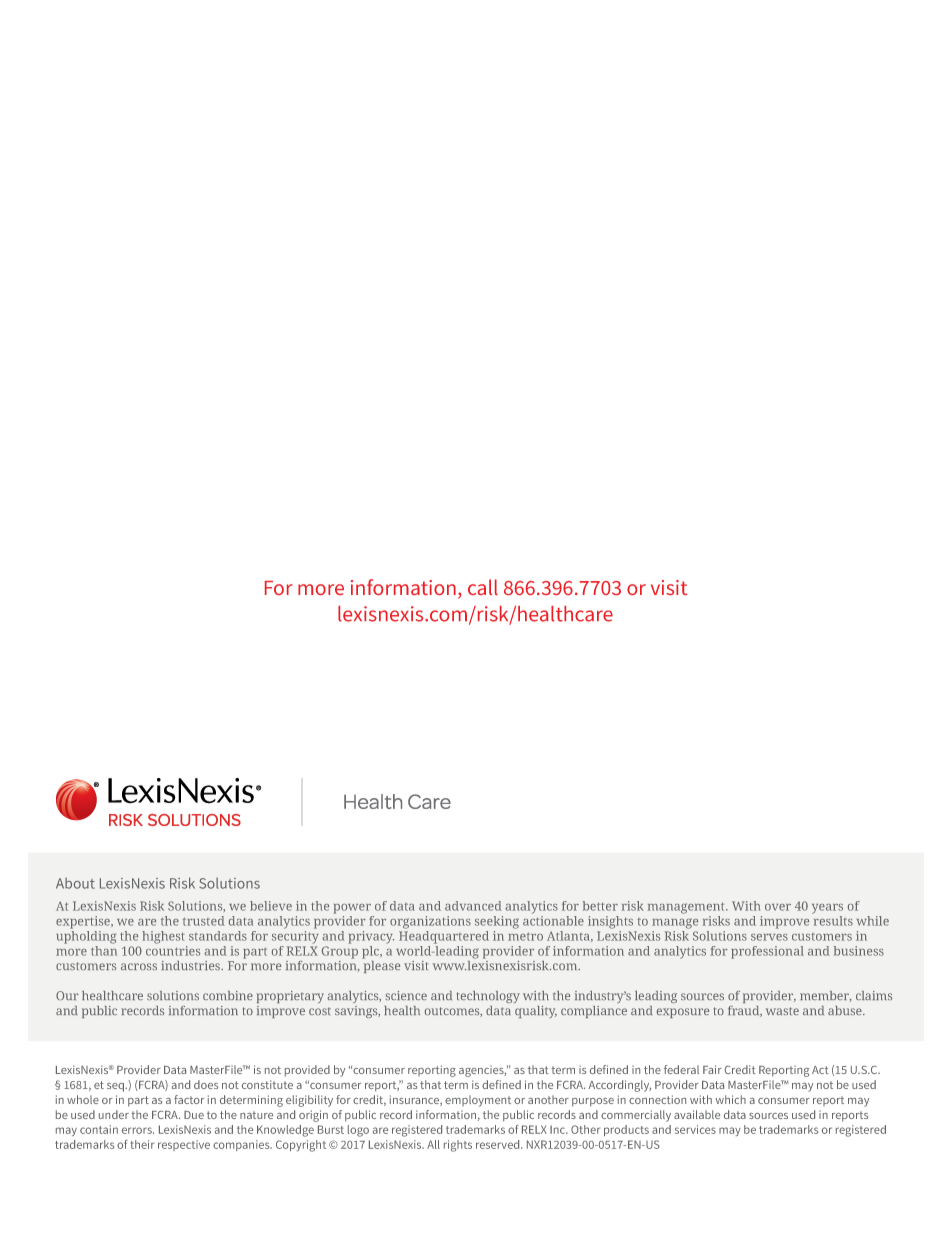  Describe the element at coordinates (782, 1011) in the document. I see `waste` at that location.
